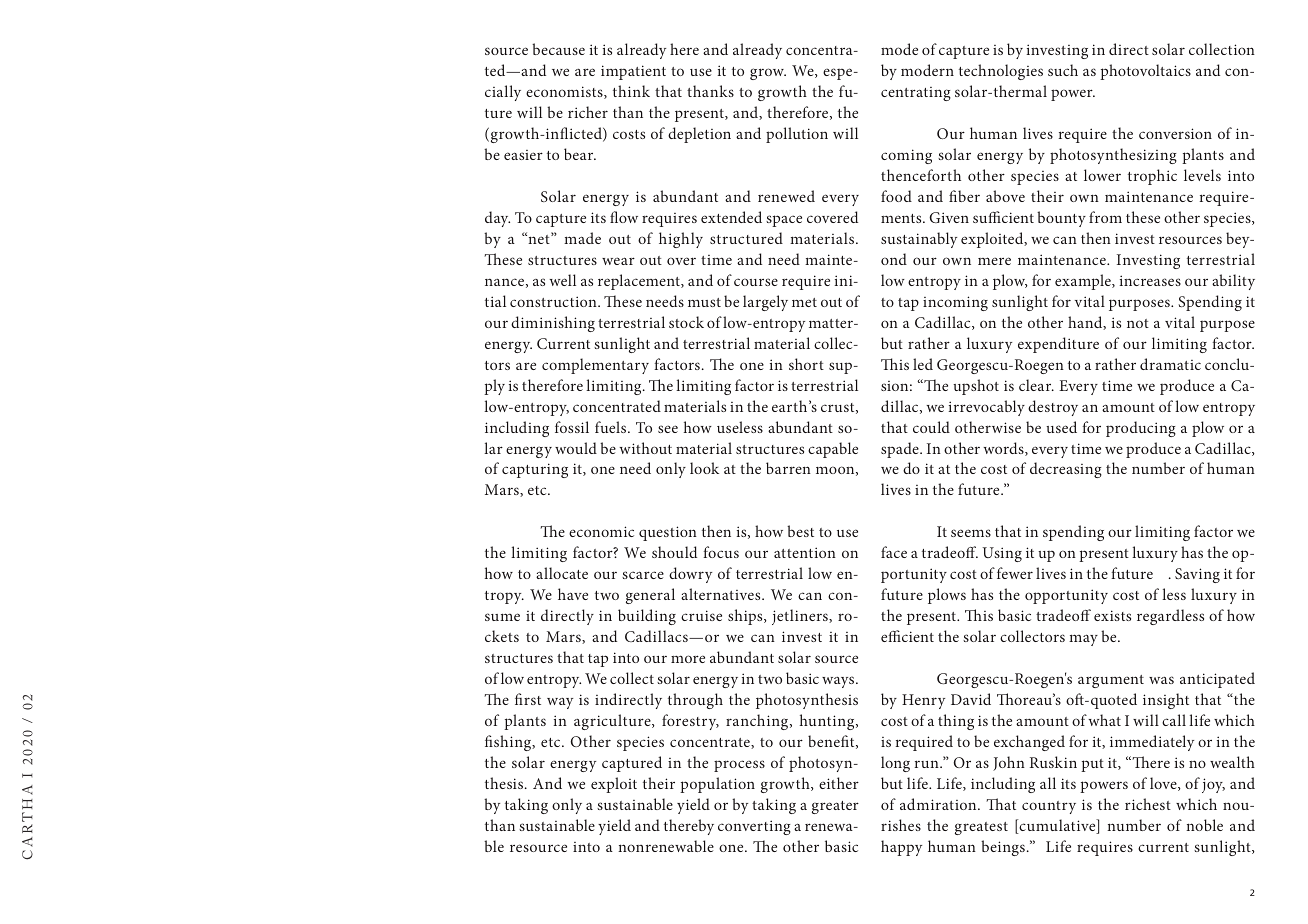  Describe the element at coordinates (1145, 72) in the screenshot. I see `photovoltaics` at that location.
